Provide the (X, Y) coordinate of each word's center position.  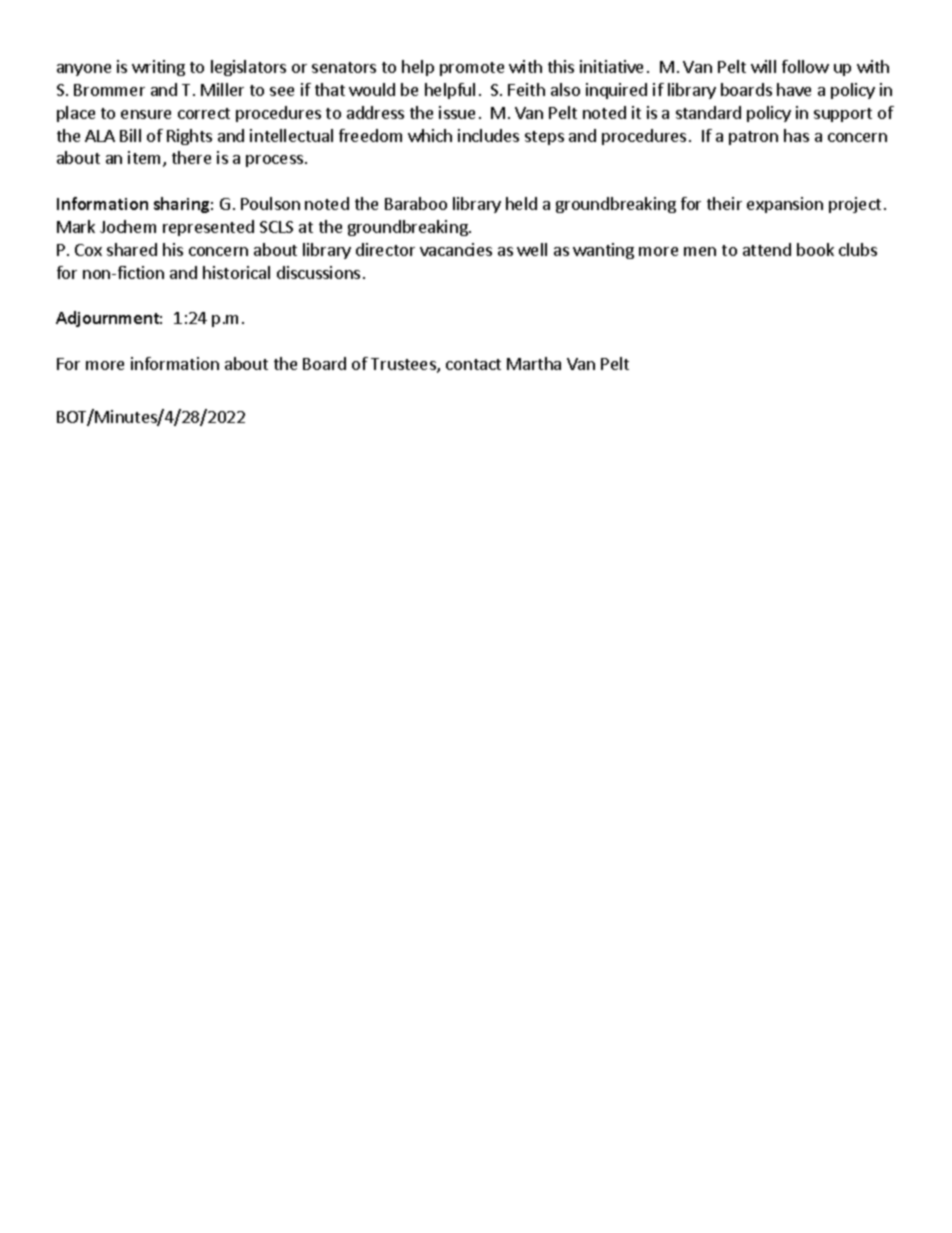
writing (158, 68)
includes (488, 135)
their (724, 203)
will (763, 66)
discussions (318, 272)
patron (753, 138)
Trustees (404, 365)
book (815, 249)
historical (236, 272)
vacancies (456, 249)
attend (767, 249)
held (521, 203)
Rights (189, 137)
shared (132, 249)
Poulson (270, 203)
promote (472, 69)
